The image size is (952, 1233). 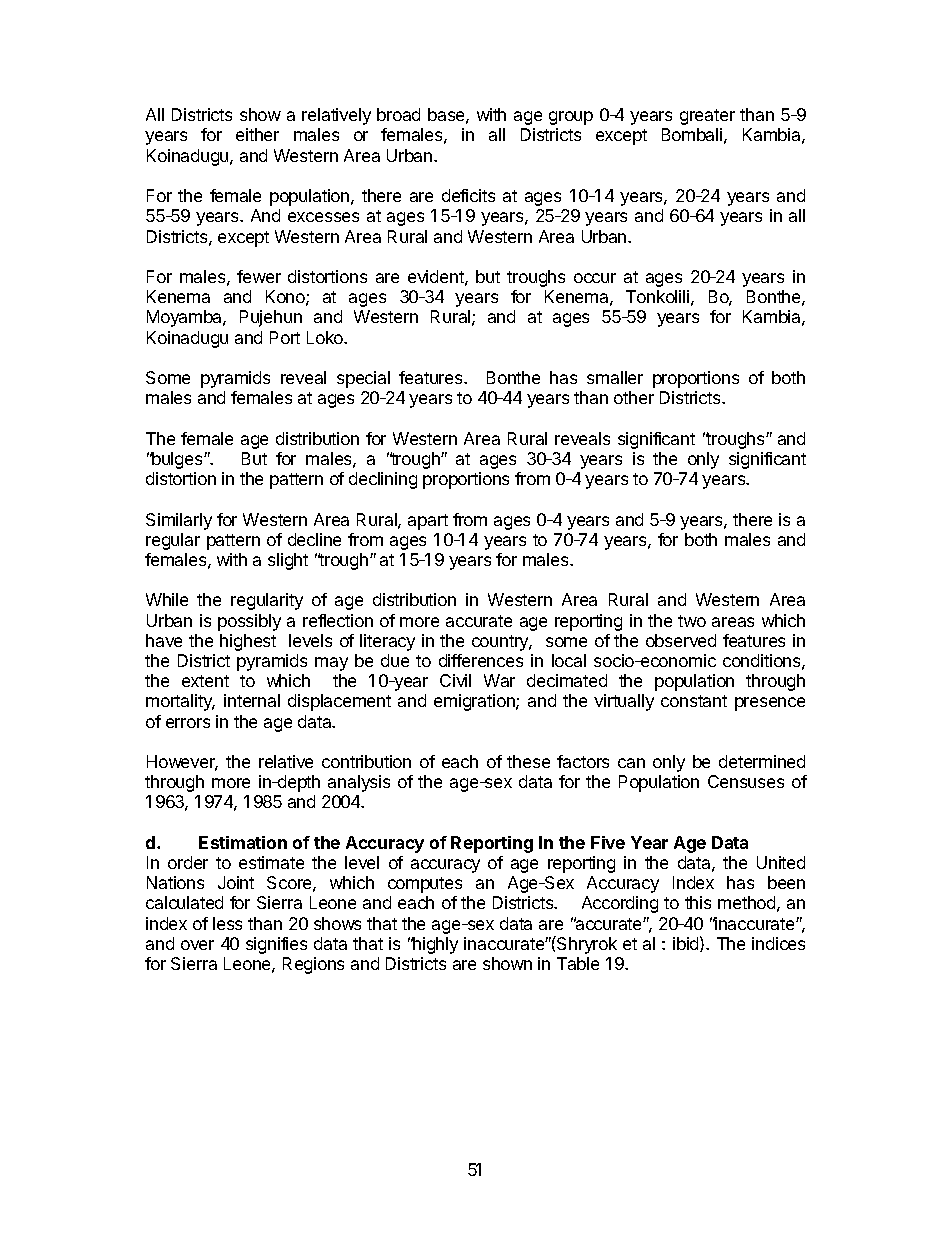 What do you see at coordinates (428, 522) in the screenshot?
I see `apart` at bounding box center [428, 522].
